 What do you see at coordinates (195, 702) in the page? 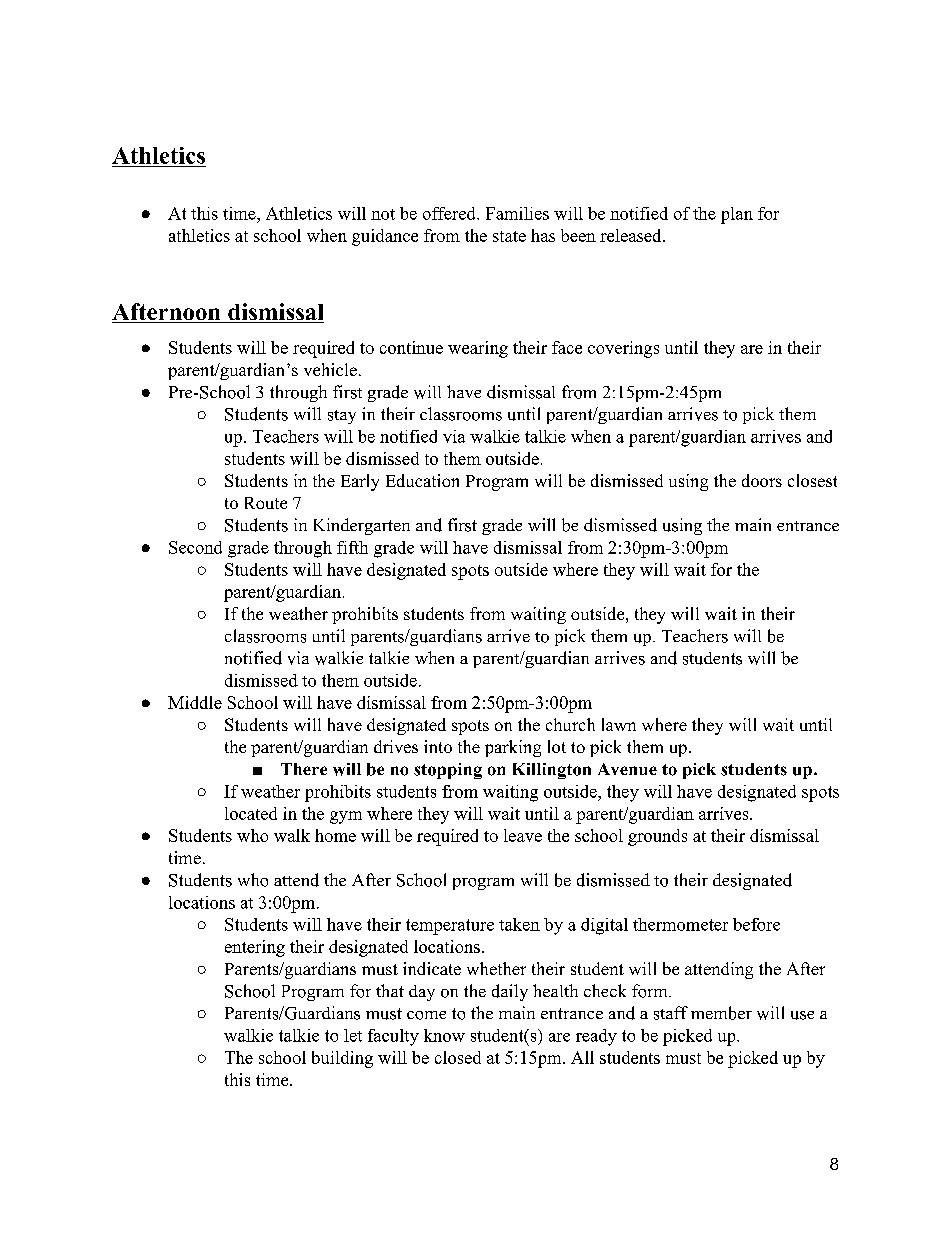
I see `Middle` at bounding box center [195, 702].
